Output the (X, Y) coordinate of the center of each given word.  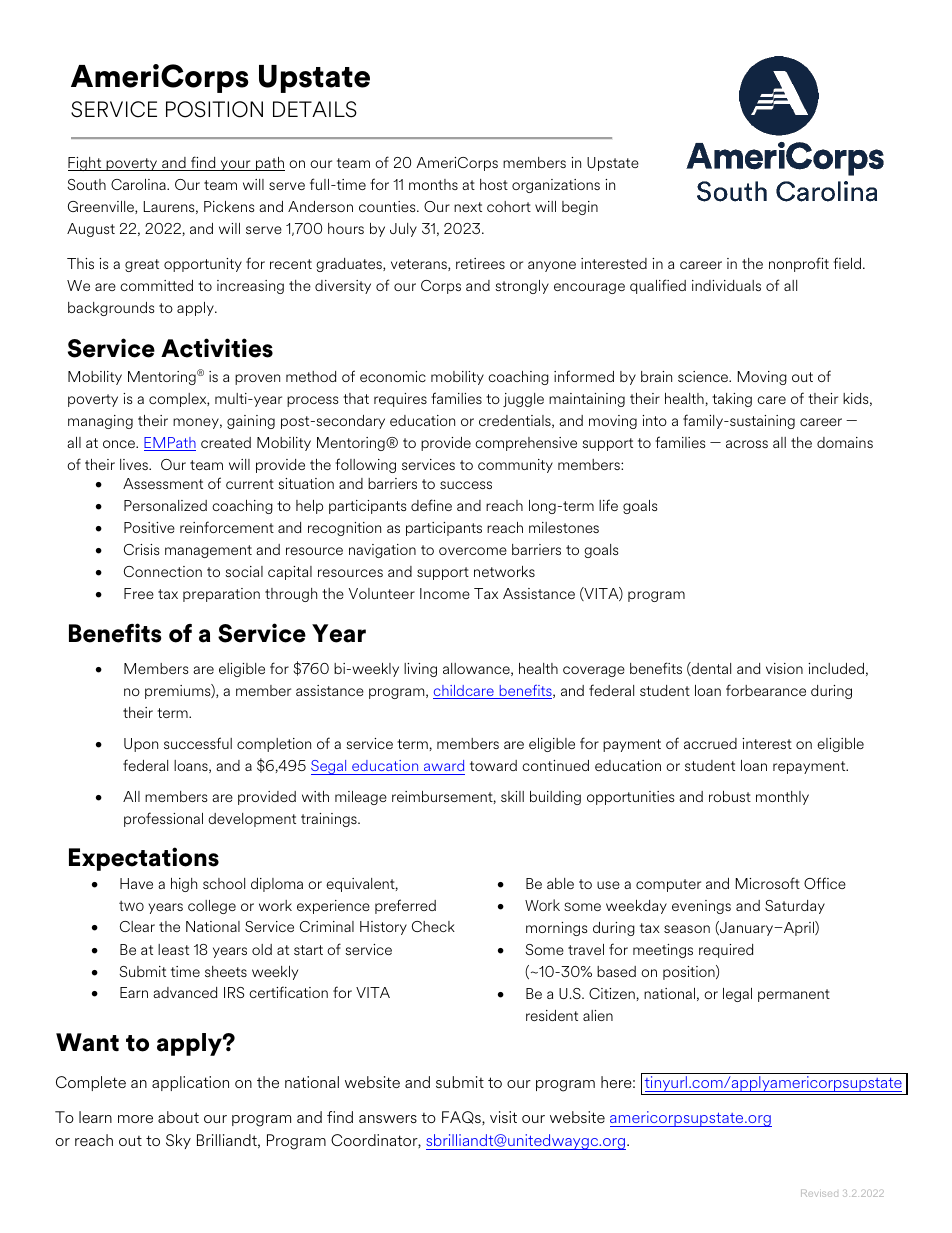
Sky (178, 1141)
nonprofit (799, 264)
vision (784, 668)
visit (503, 1117)
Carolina (139, 184)
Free (139, 593)
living (420, 670)
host (494, 184)
